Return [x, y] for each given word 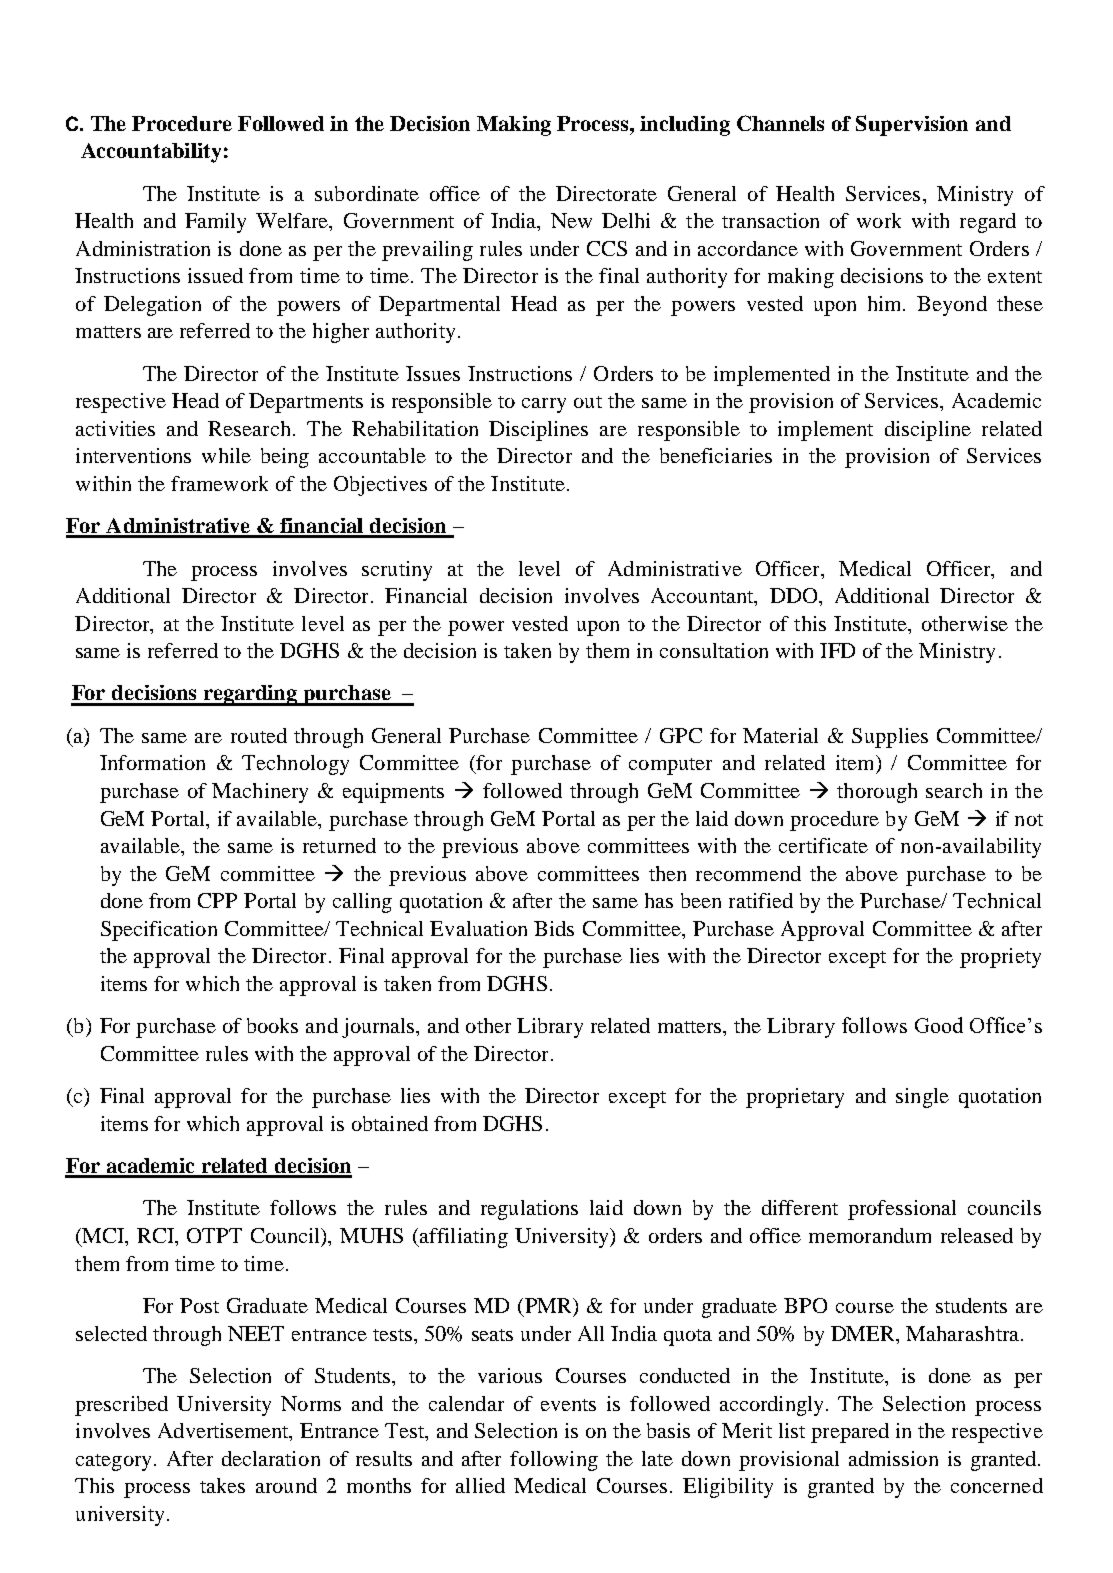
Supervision [912, 125]
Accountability [151, 153]
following [554, 1461]
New [571, 220]
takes [222, 1485]
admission [893, 1458]
